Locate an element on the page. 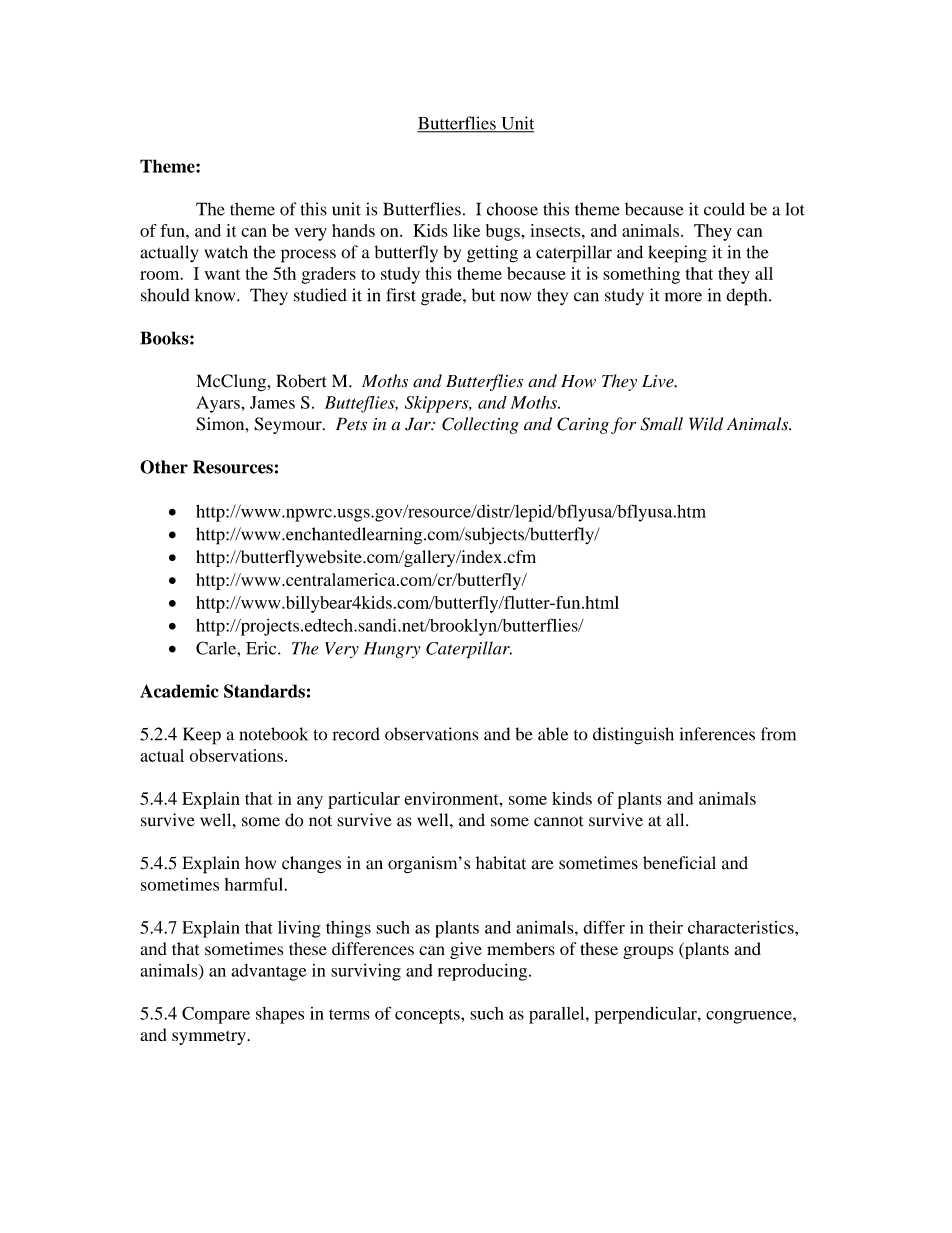  able is located at coordinates (553, 734).
